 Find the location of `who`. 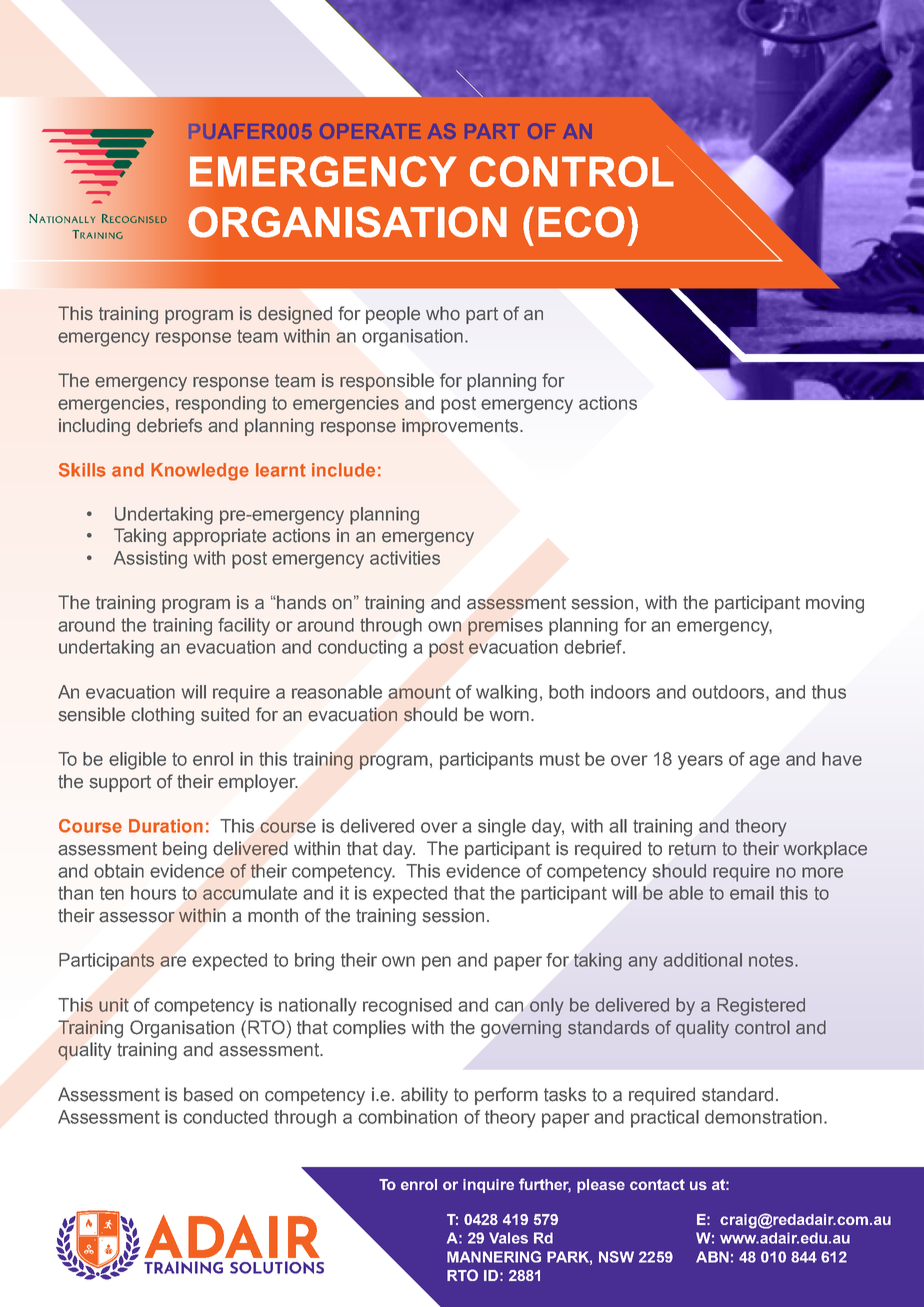

who is located at coordinates (443, 313).
